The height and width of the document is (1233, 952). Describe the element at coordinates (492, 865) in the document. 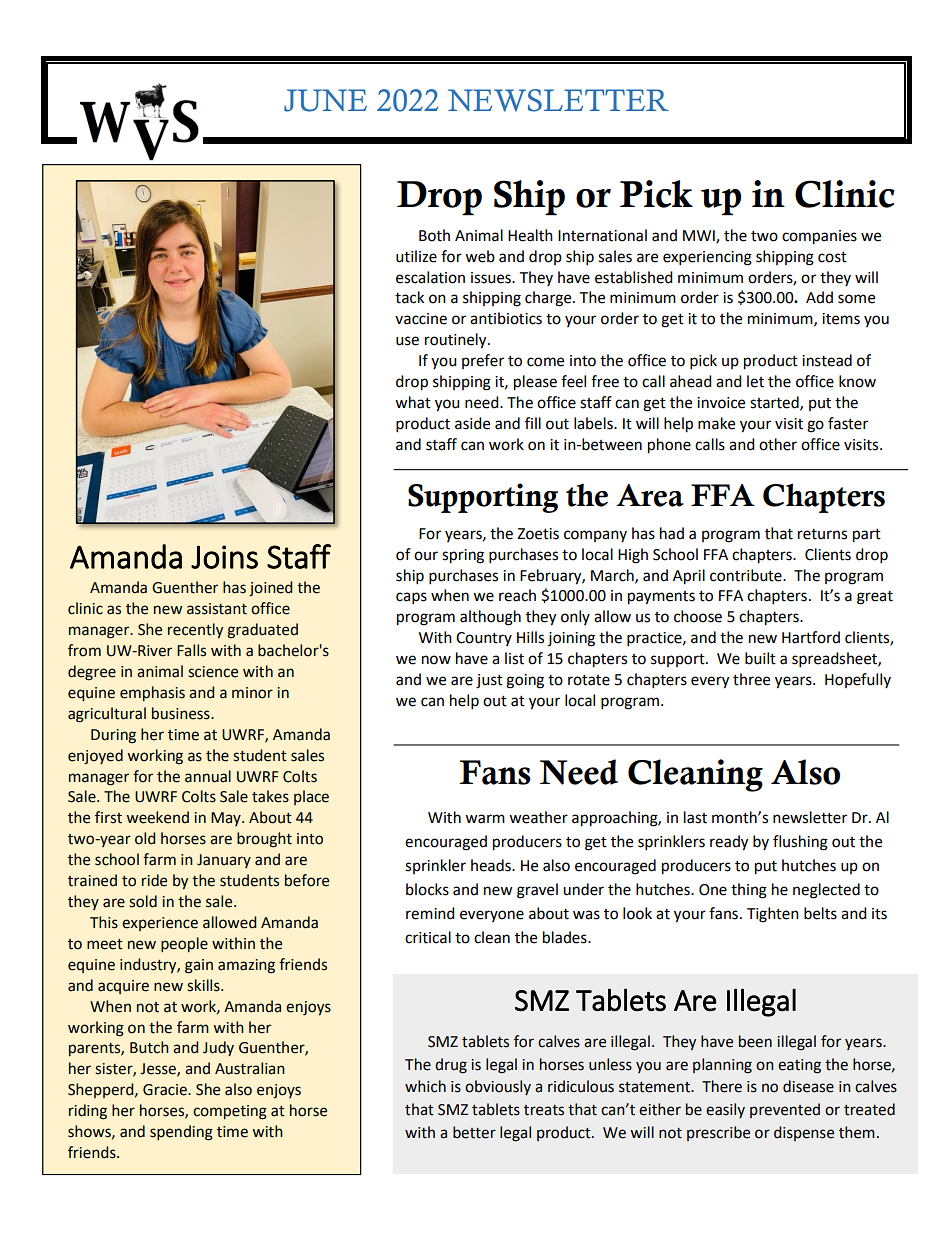

I see `heads` at that location.
